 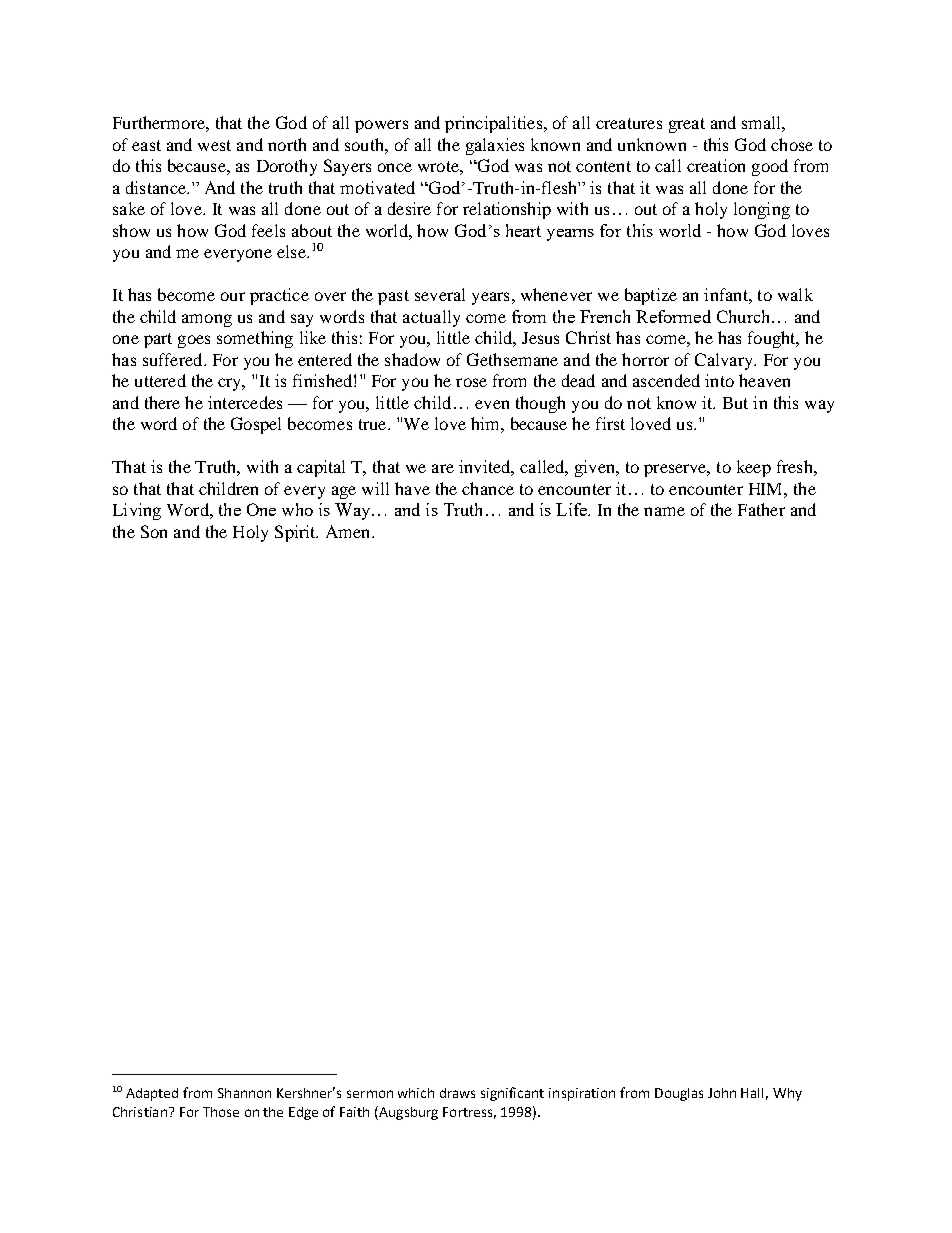 I want to click on galaxies, so click(x=495, y=146).
